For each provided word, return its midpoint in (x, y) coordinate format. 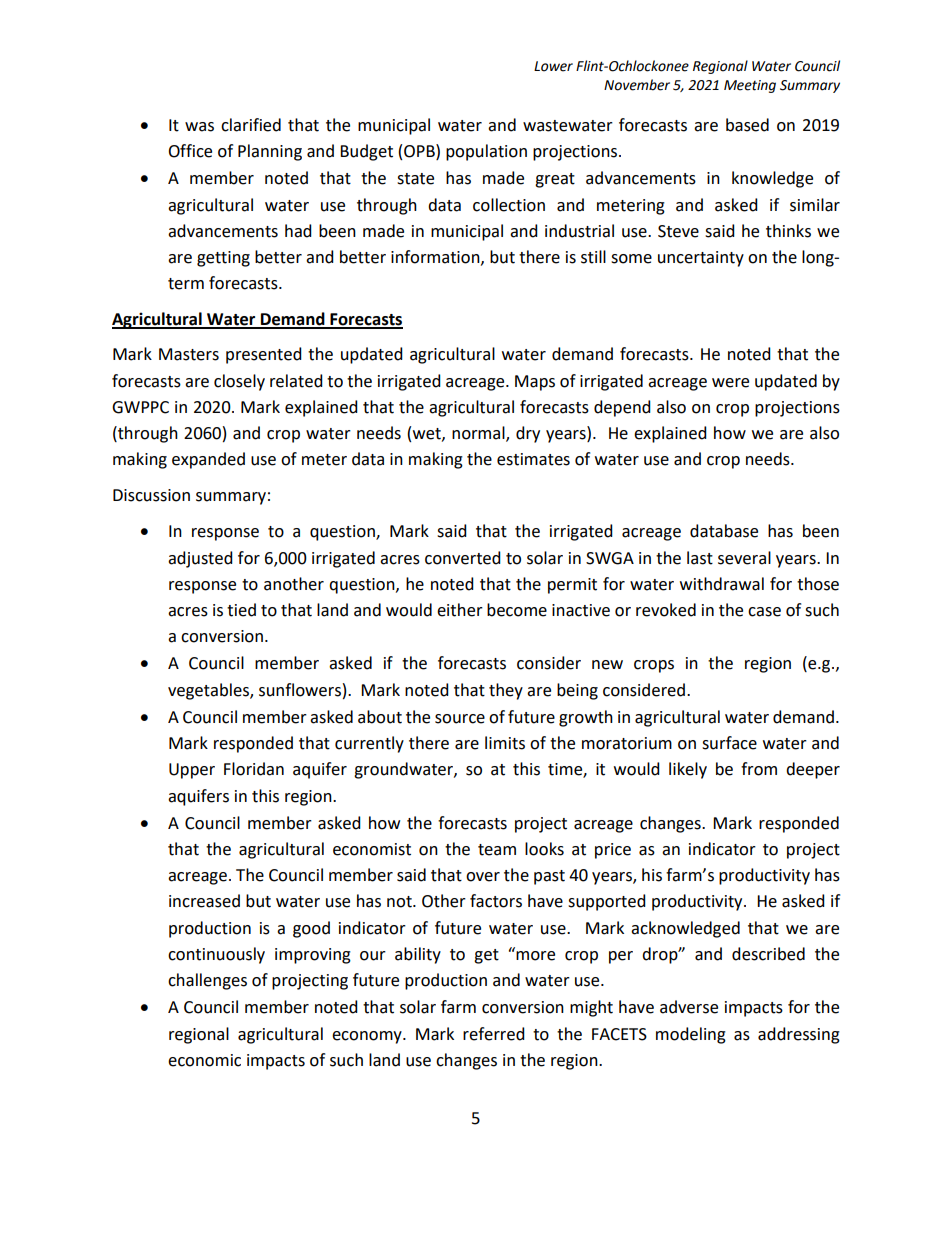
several (744, 558)
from (759, 769)
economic (204, 1060)
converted (463, 558)
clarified (251, 125)
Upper (192, 771)
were (730, 383)
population (486, 152)
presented (264, 355)
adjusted (200, 559)
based (747, 125)
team (497, 850)
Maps (535, 383)
